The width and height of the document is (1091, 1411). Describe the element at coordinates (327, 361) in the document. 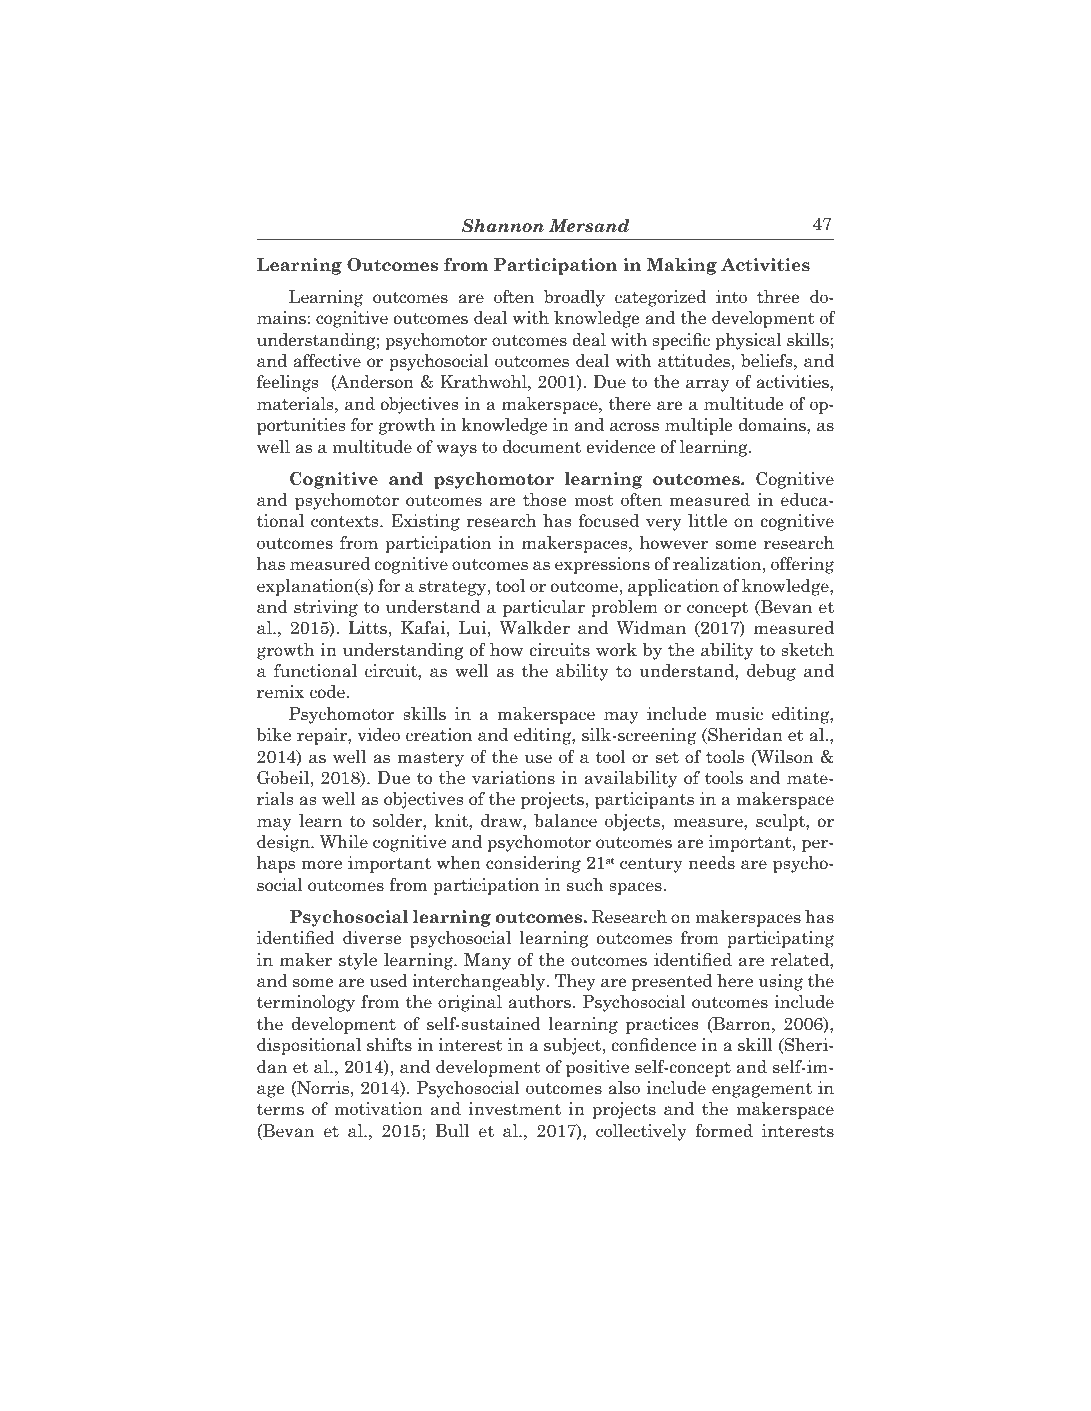

I see `affective` at that location.
